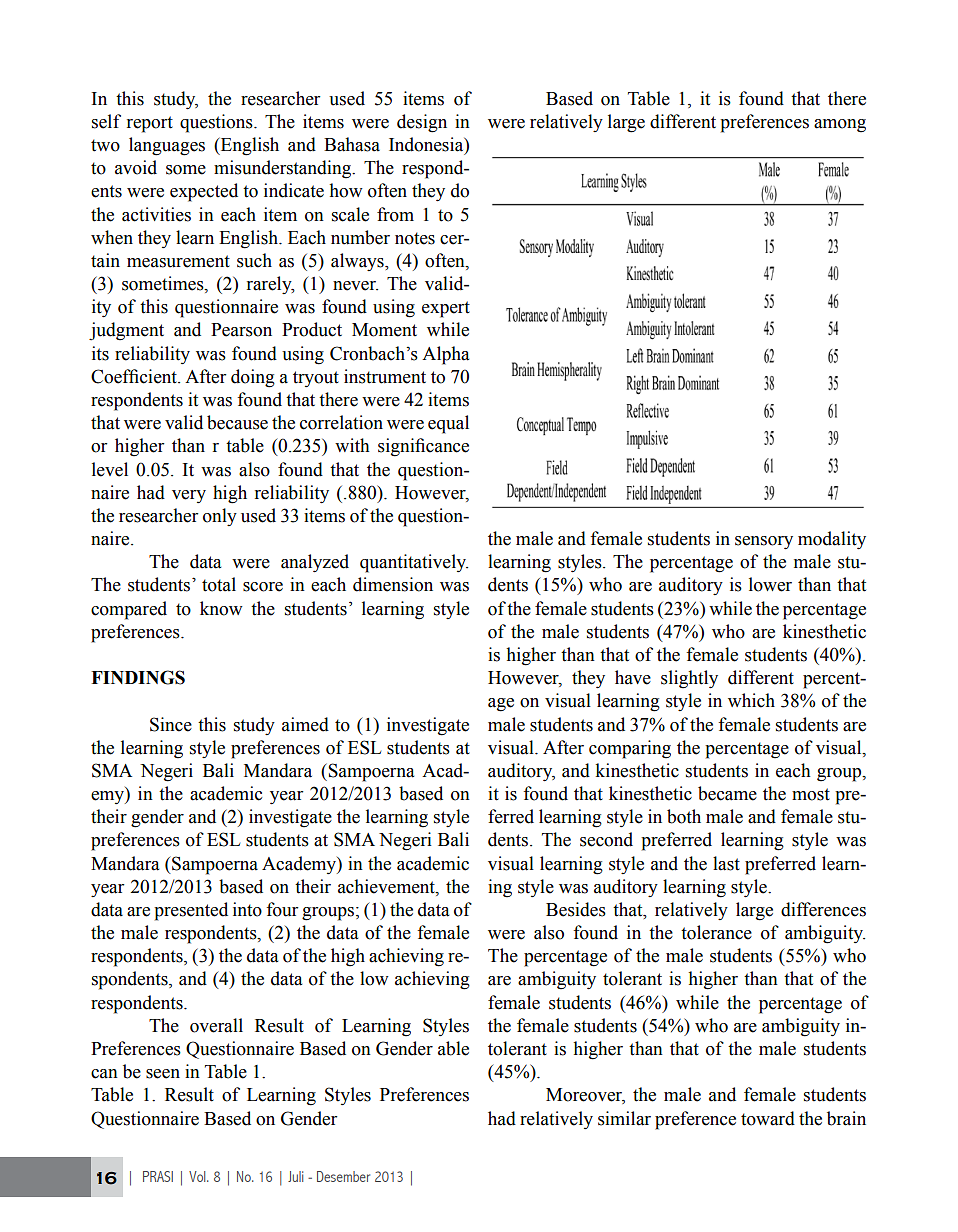  What do you see at coordinates (422, 123) in the document?
I see `design` at bounding box center [422, 123].
